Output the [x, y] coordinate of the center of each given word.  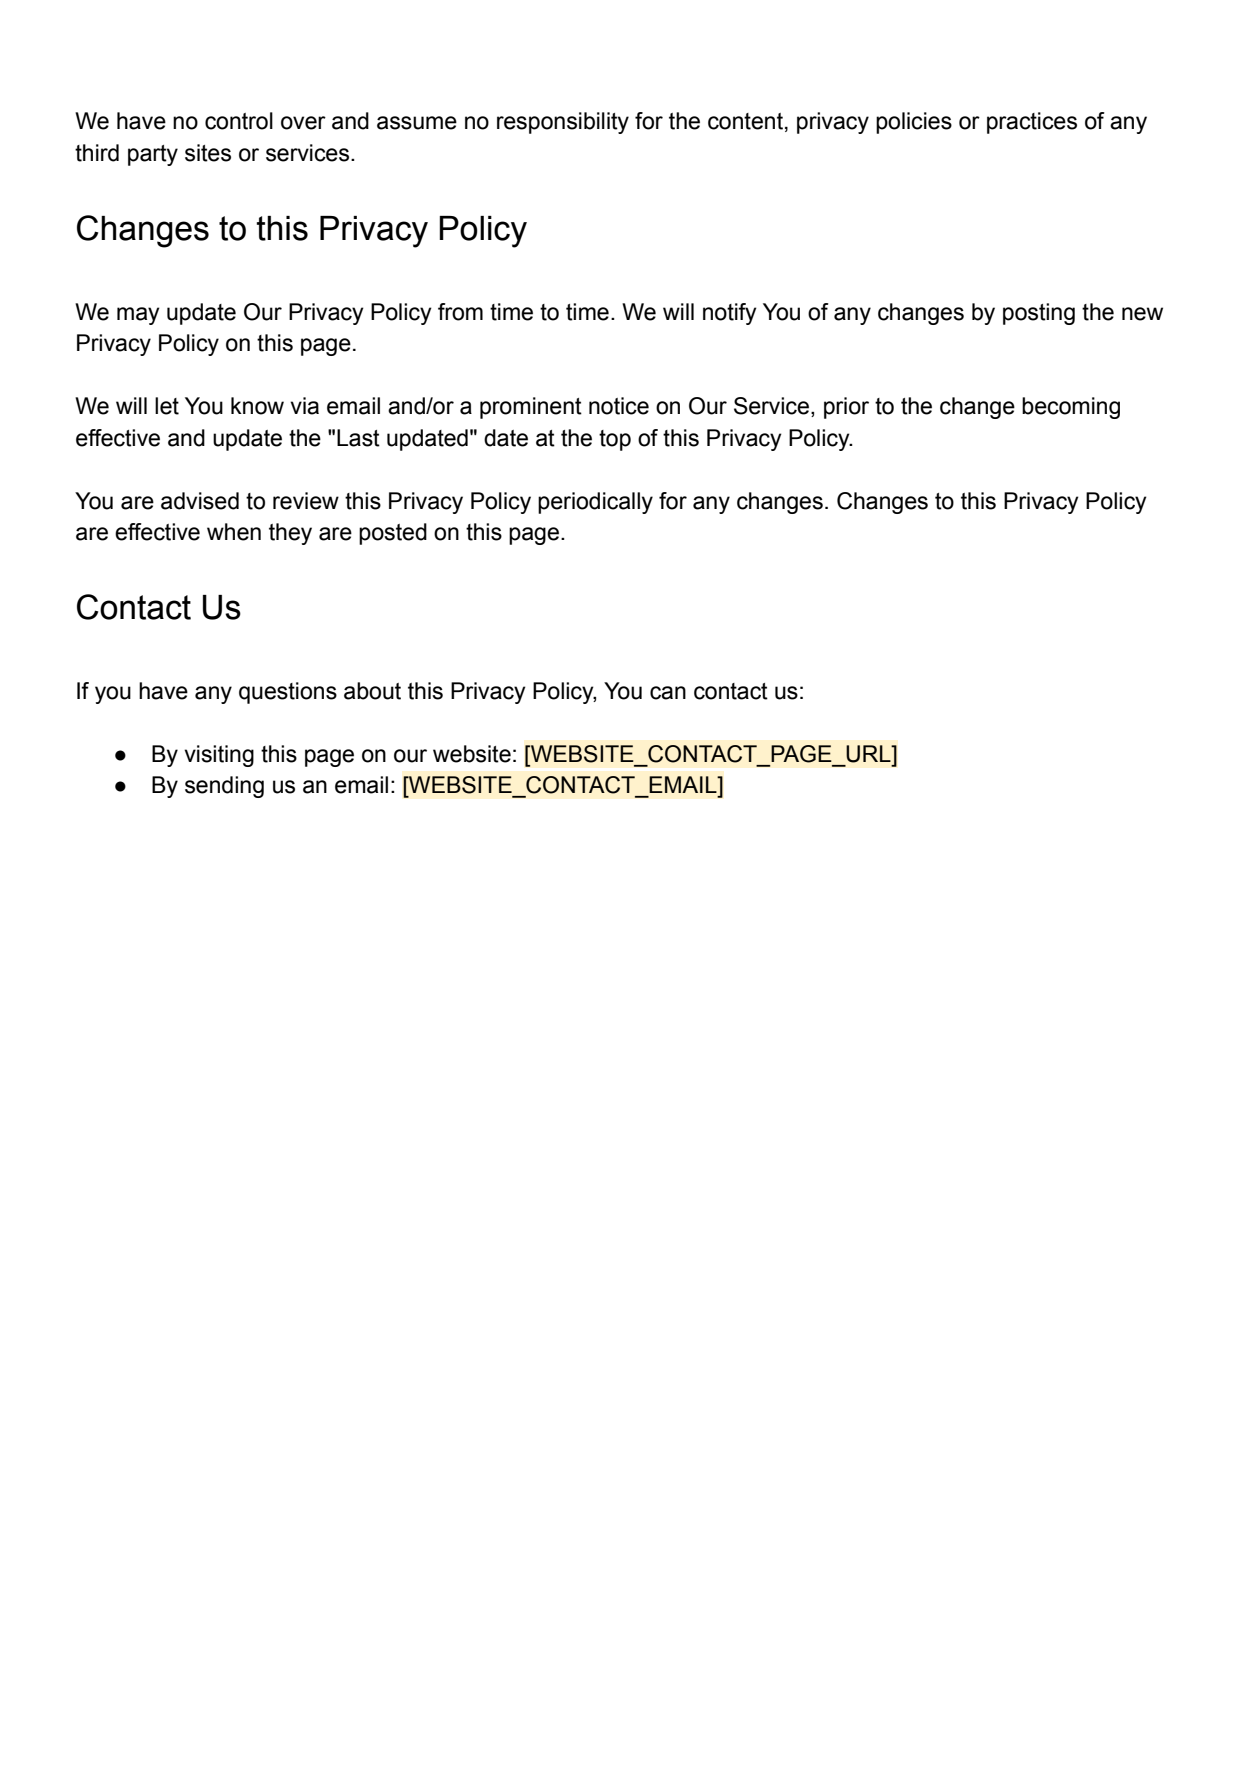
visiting [219, 756]
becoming [1071, 408]
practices [1032, 123]
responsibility [563, 123]
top [615, 440]
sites [208, 153]
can [668, 693]
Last [358, 438]
